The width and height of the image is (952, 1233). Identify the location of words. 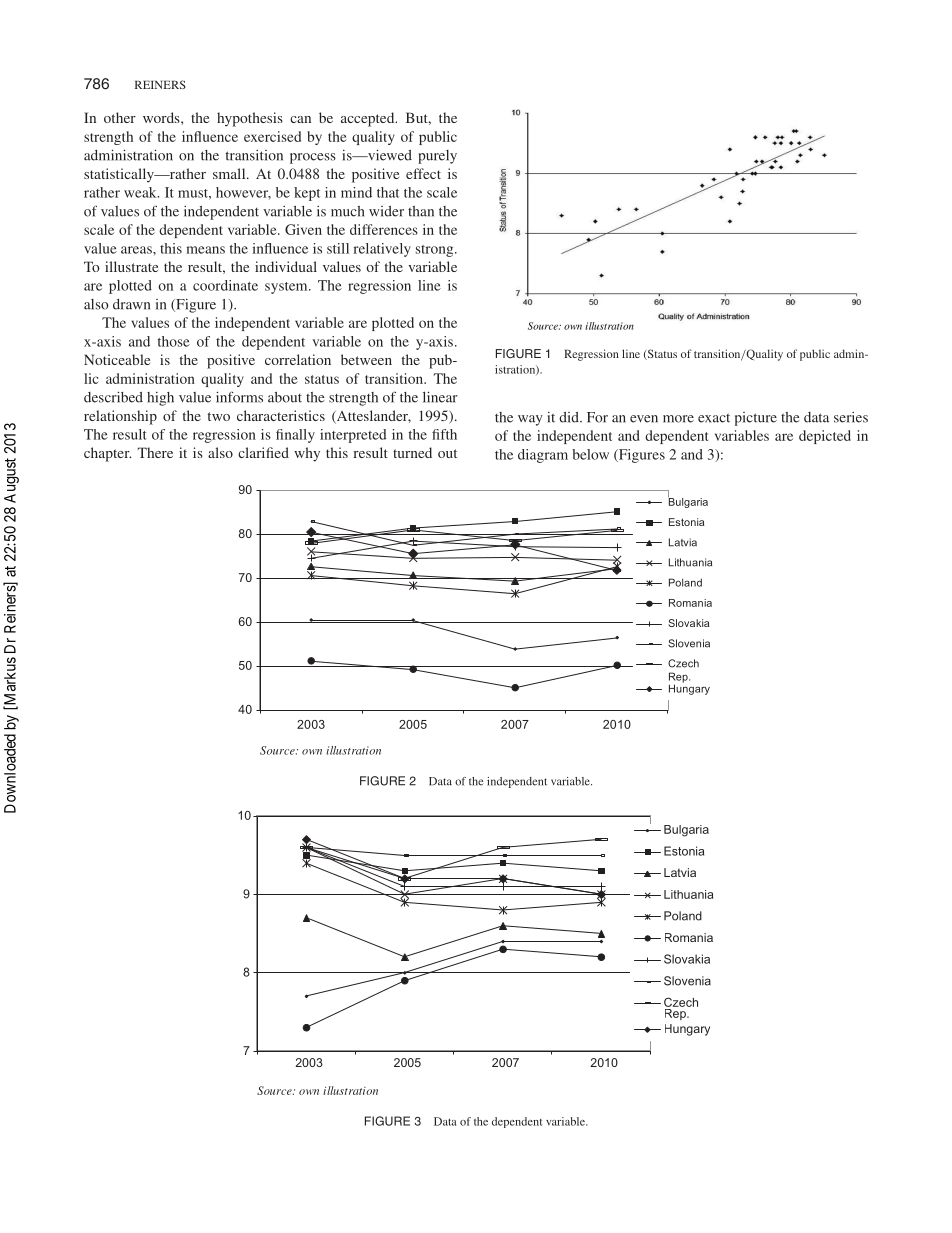
(162, 117).
